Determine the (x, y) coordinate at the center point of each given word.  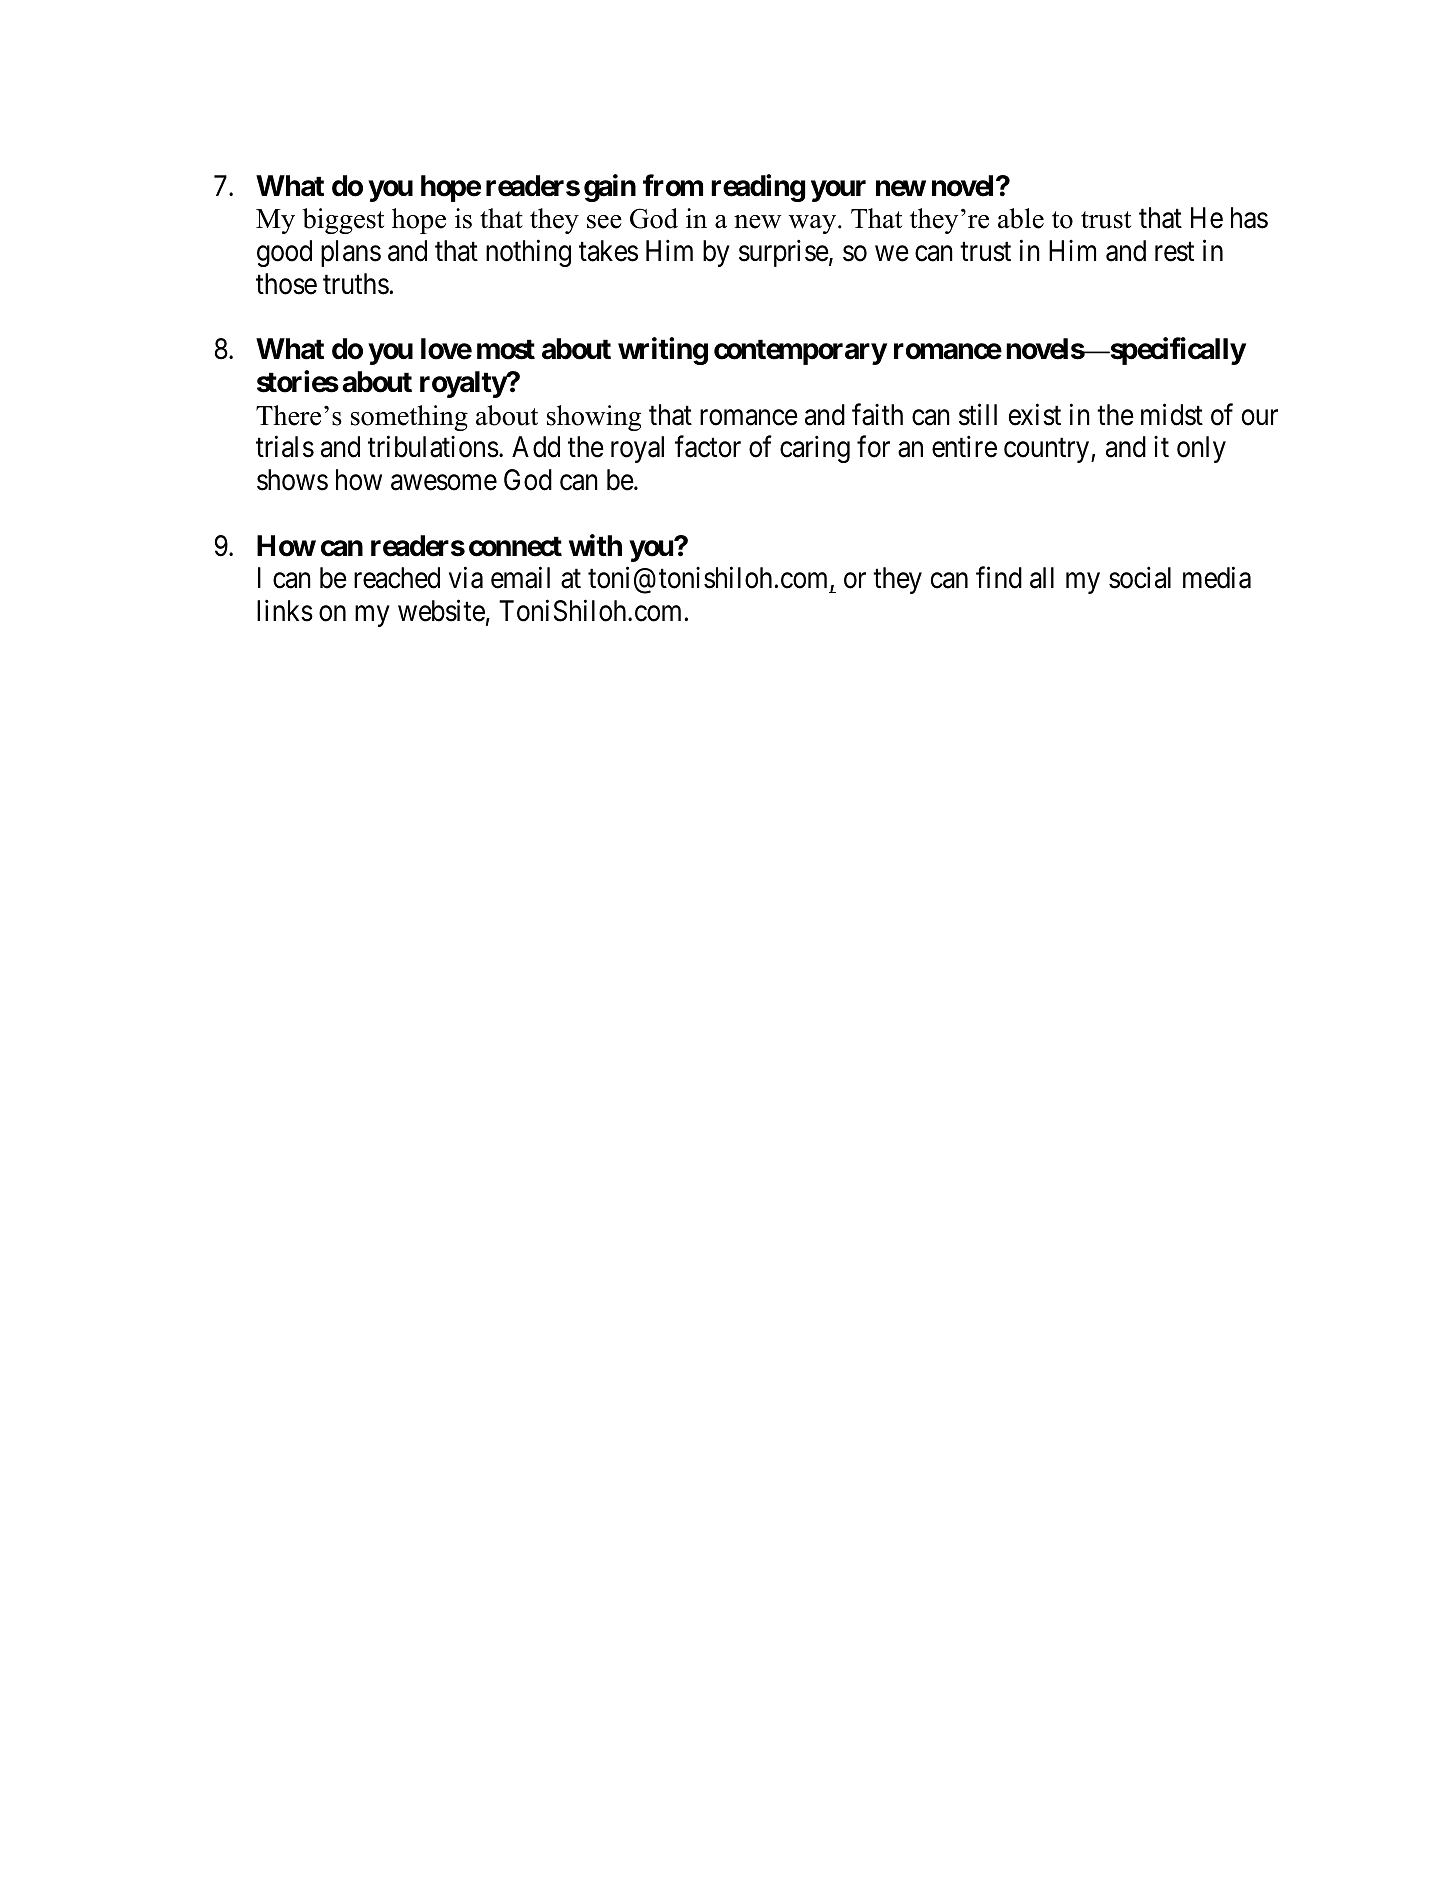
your (838, 191)
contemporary (800, 352)
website (441, 611)
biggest (343, 221)
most (506, 349)
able (1021, 218)
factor (708, 447)
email (520, 578)
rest (1174, 252)
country (1048, 451)
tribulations (433, 447)
